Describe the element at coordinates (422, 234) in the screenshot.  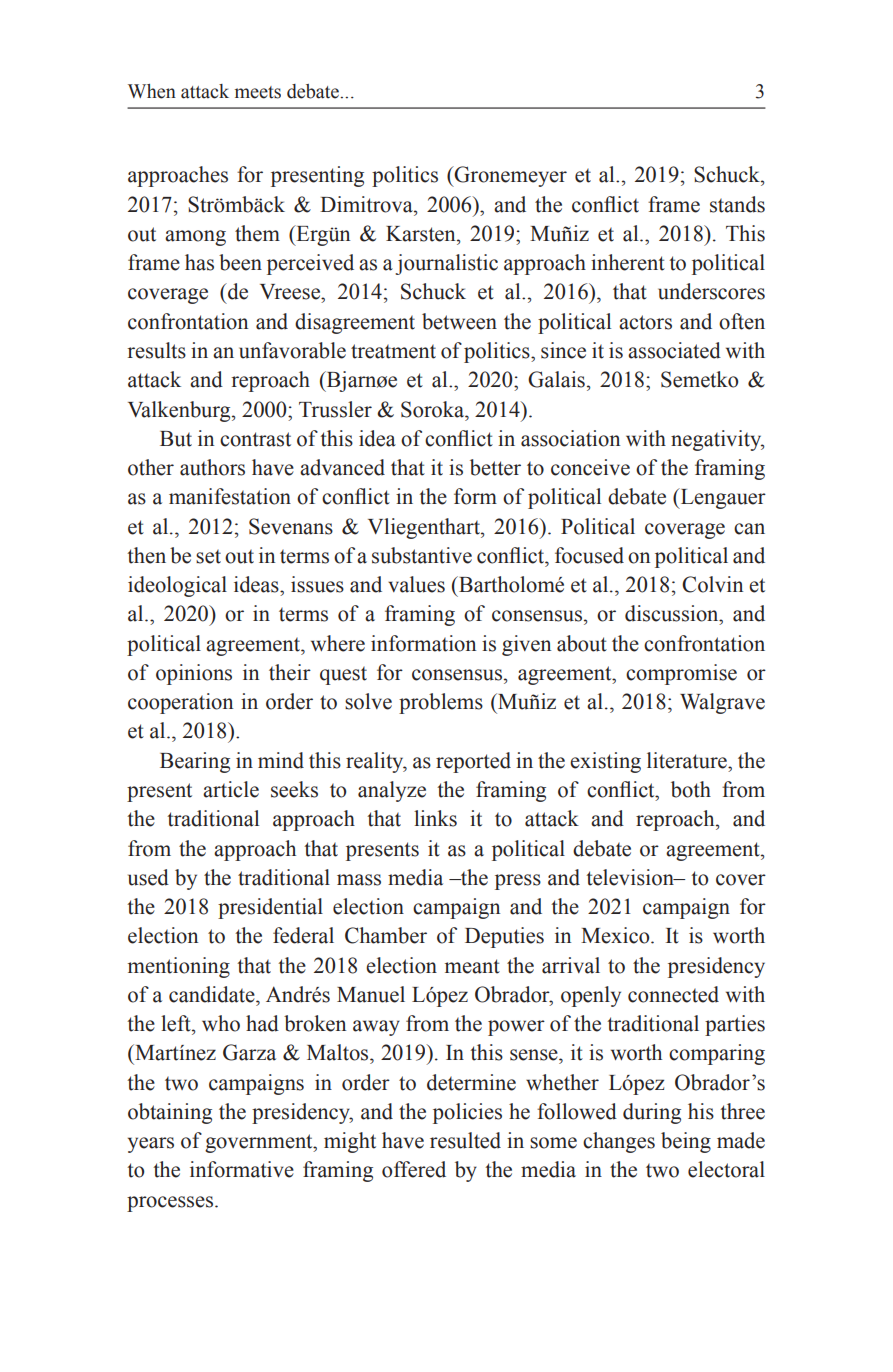
I see `Karsten` at that location.
